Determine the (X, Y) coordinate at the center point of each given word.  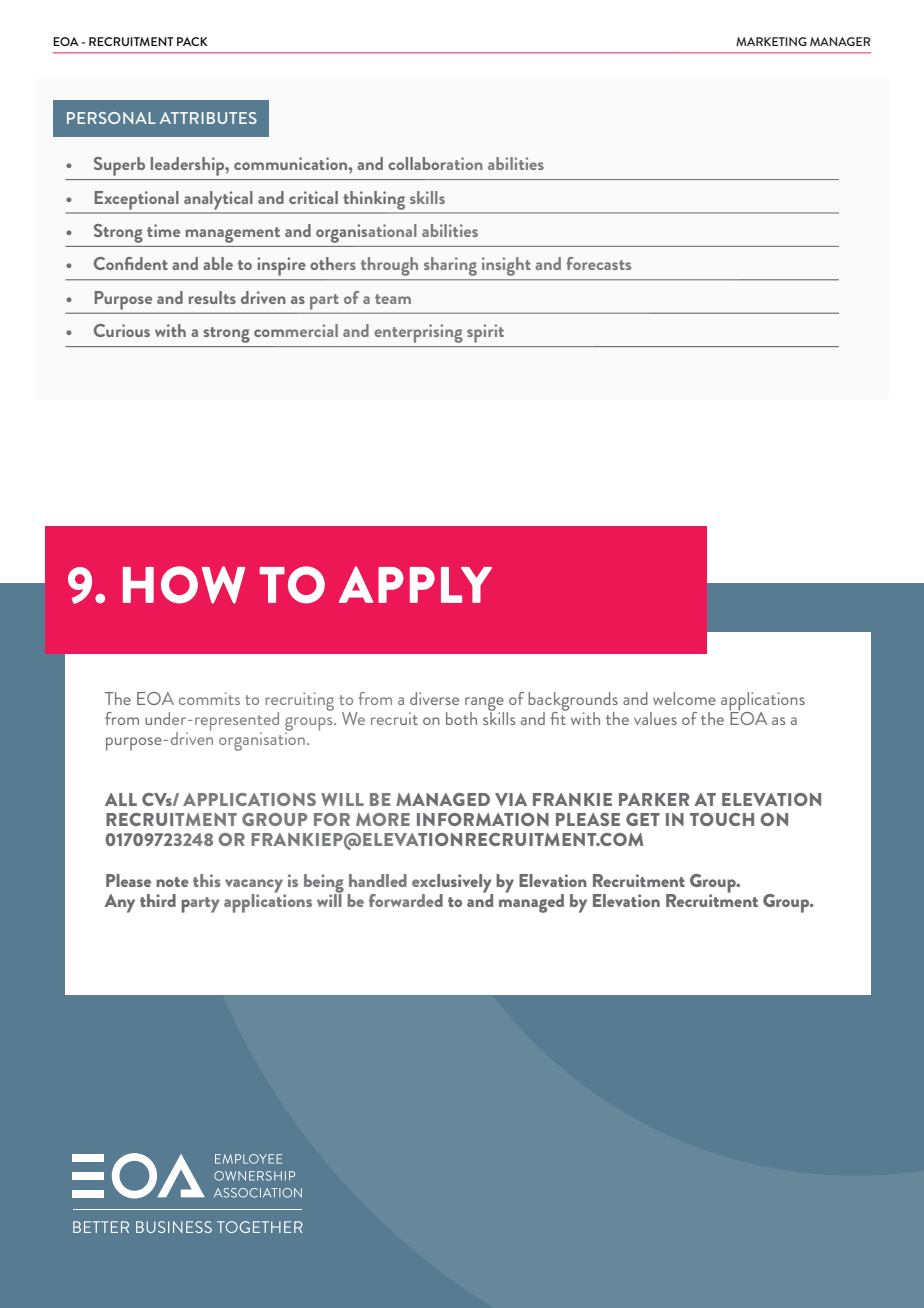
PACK (192, 41)
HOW (184, 585)
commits (209, 698)
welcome (684, 698)
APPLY (415, 584)
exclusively (452, 884)
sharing (450, 266)
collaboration (435, 163)
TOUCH (722, 819)
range (484, 705)
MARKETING (771, 41)
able (218, 263)
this (207, 880)
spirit (485, 333)
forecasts (598, 263)
